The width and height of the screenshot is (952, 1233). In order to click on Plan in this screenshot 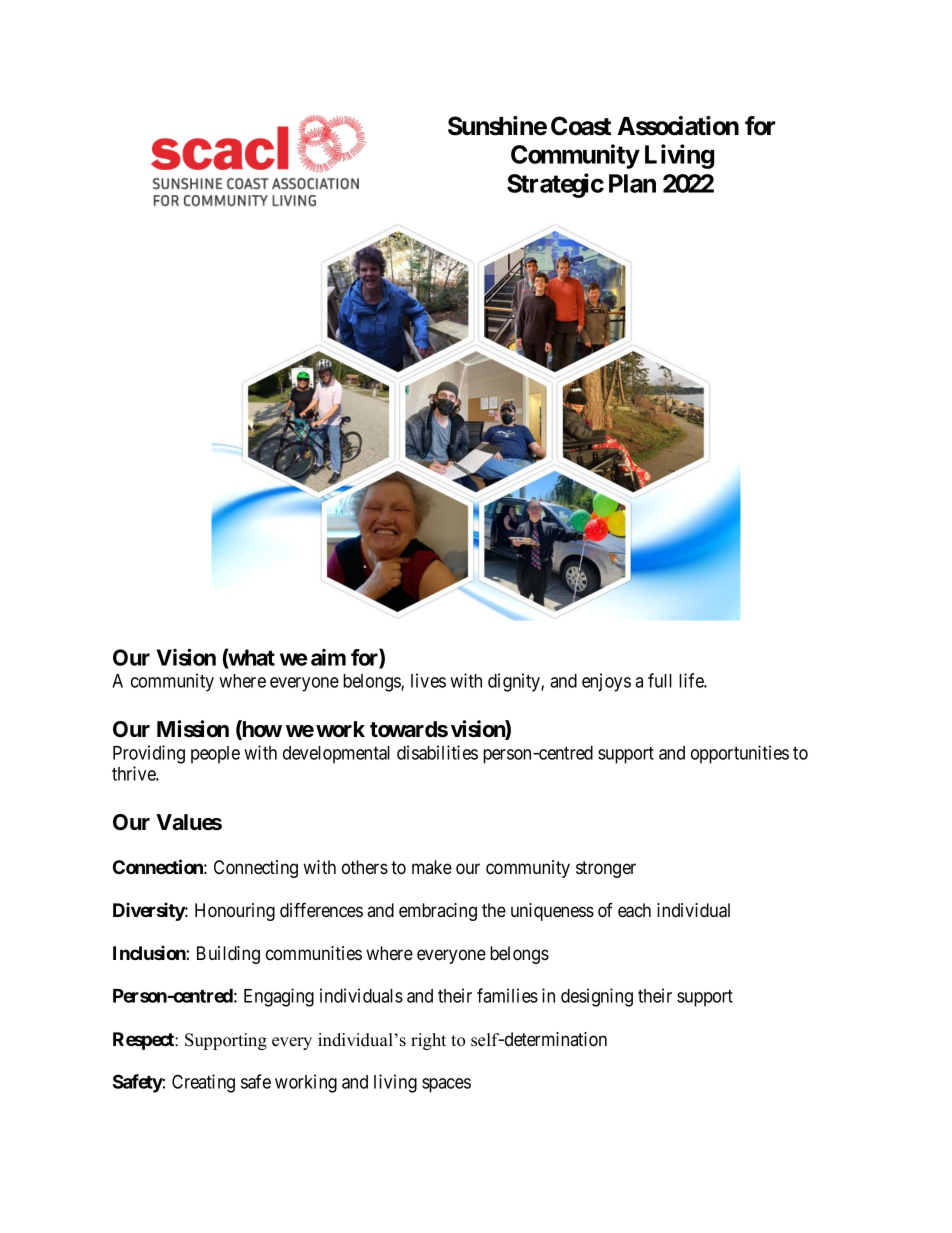, I will do `click(632, 183)`.
